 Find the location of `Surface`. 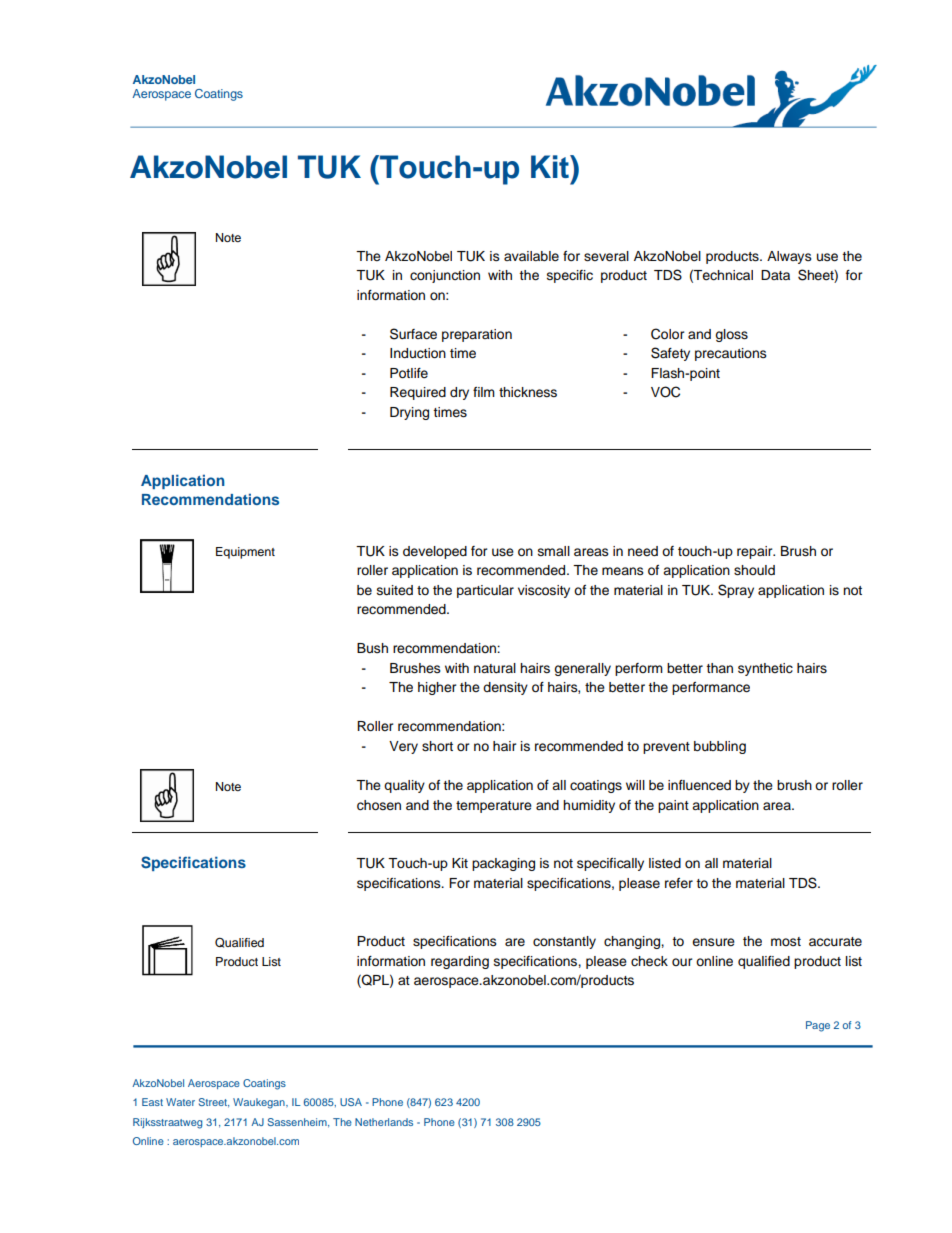

Surface is located at coordinates (413, 334).
